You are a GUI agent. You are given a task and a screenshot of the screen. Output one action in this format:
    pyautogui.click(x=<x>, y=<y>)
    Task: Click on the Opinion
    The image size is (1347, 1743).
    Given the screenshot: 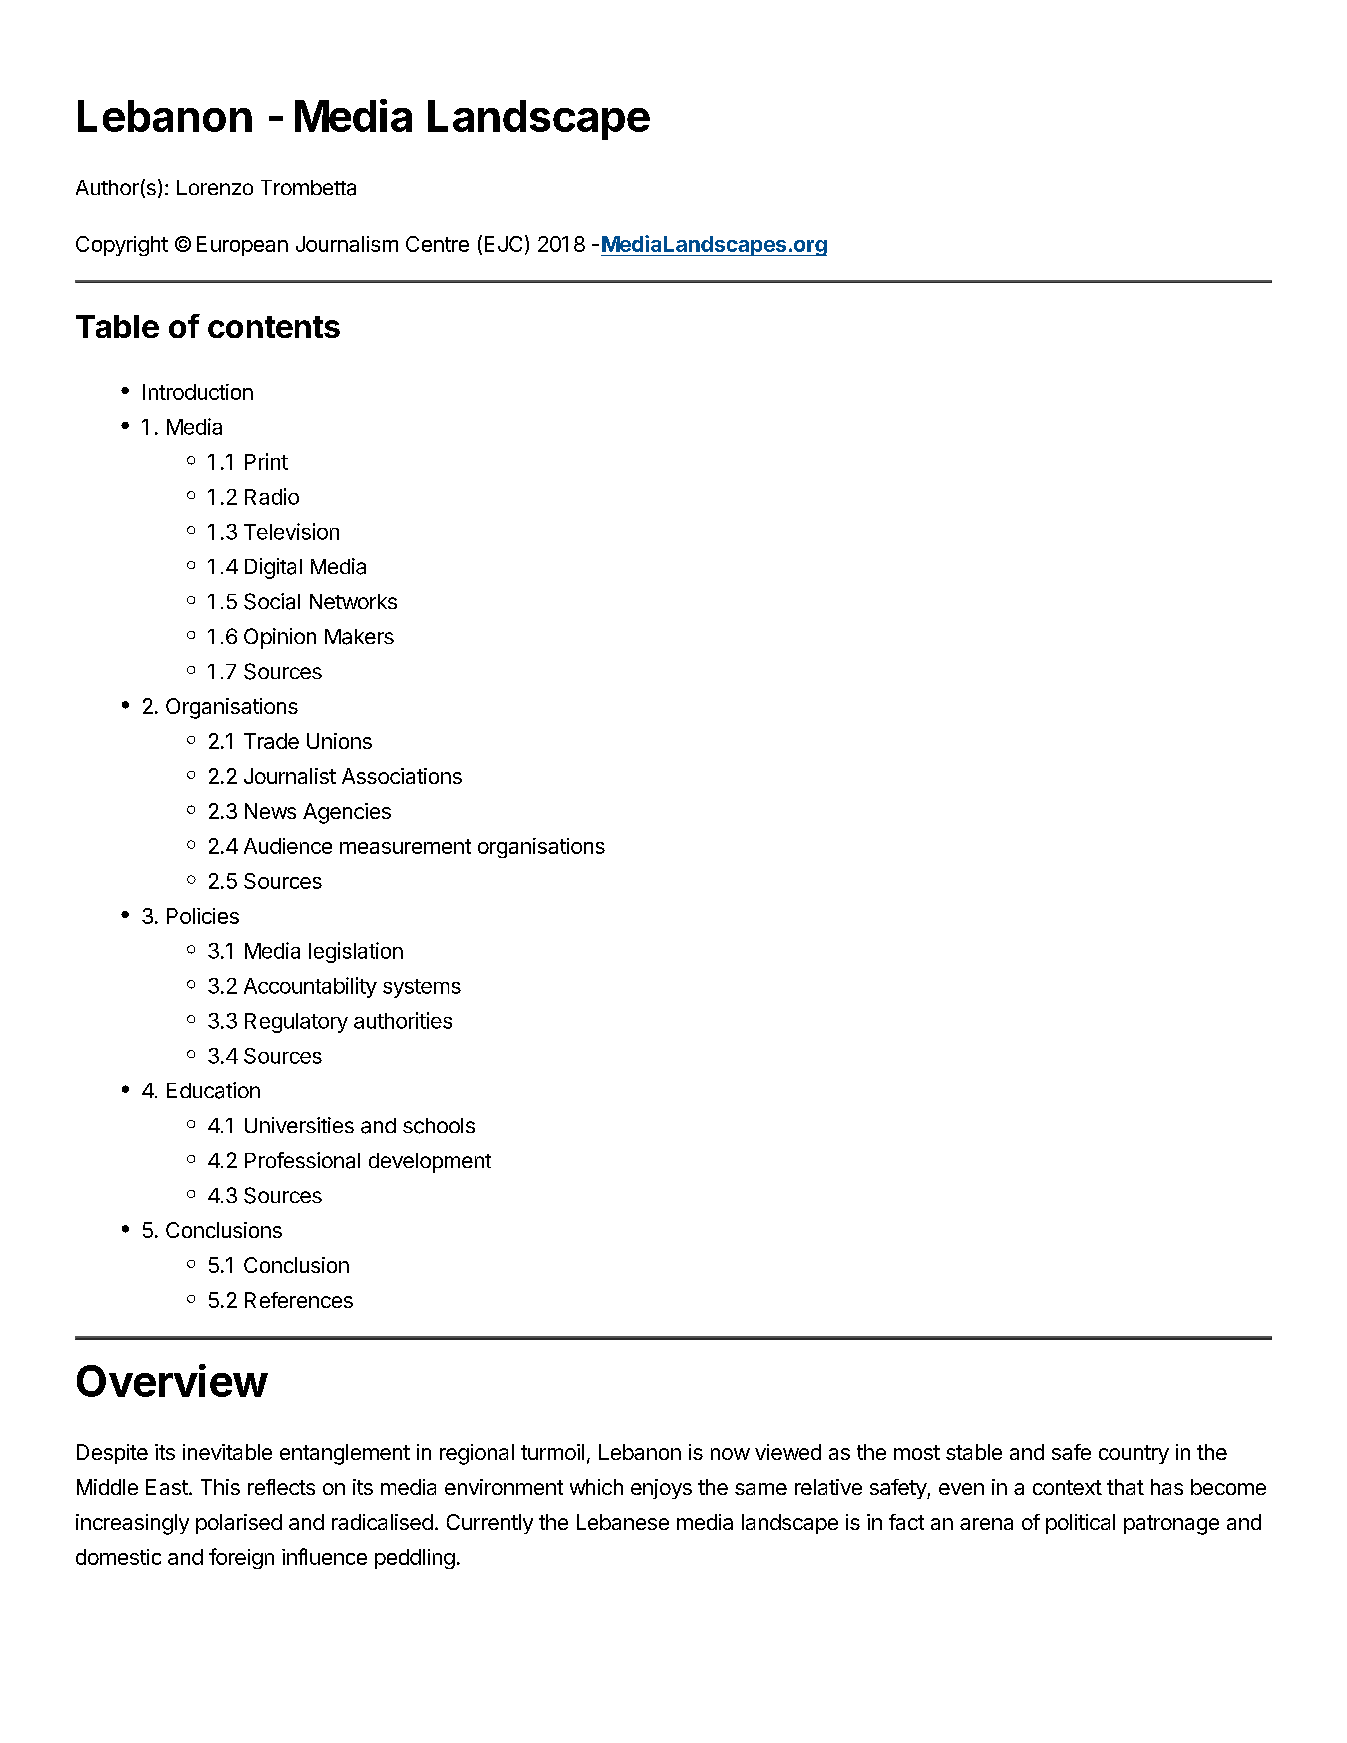 What is the action you would take?
    pyautogui.click(x=280, y=638)
